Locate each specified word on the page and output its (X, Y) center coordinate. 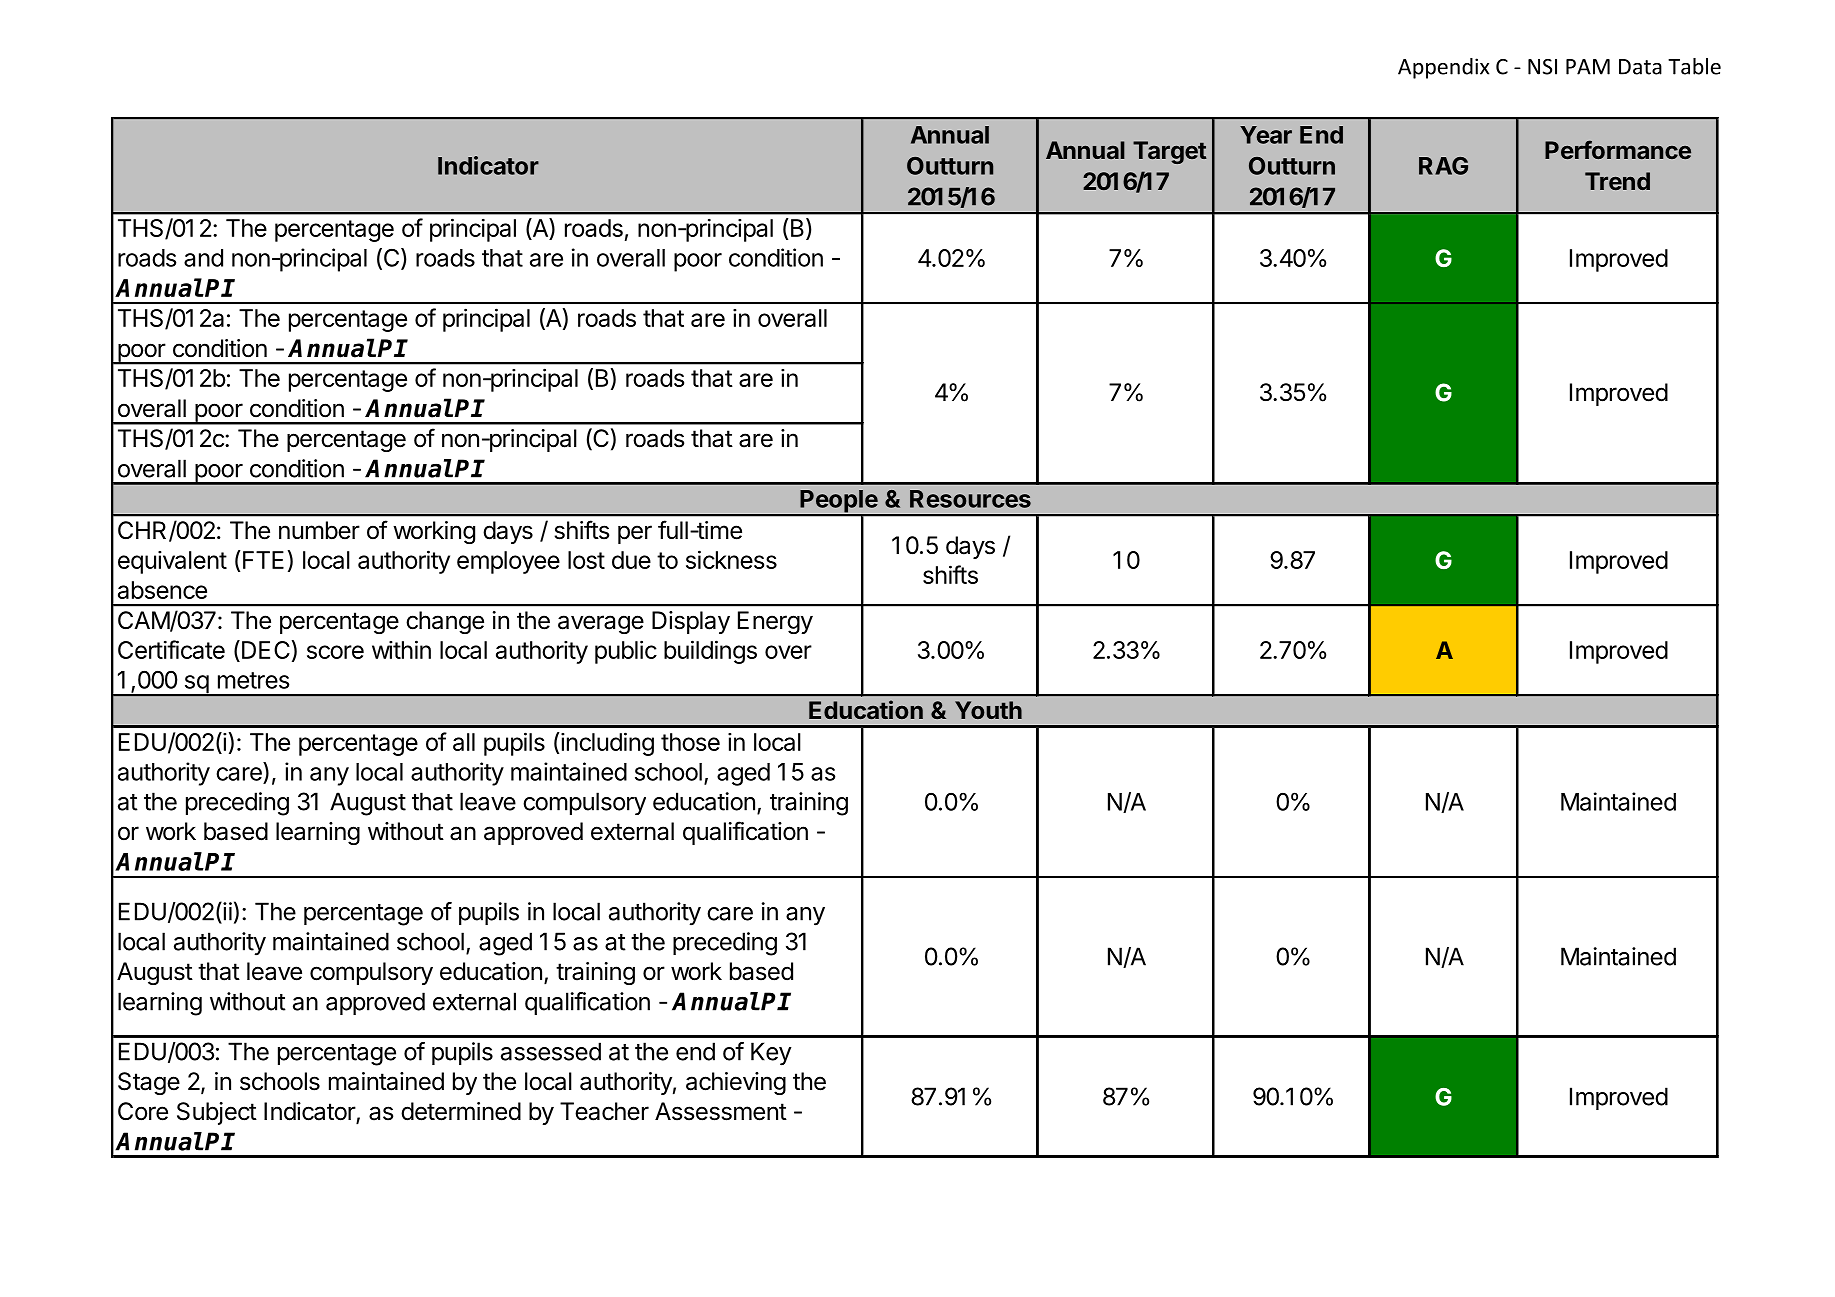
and (203, 258)
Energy (775, 622)
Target (1170, 152)
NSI (1542, 67)
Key (771, 1054)
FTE (263, 560)
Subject (217, 1113)
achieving (736, 1083)
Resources (970, 499)
